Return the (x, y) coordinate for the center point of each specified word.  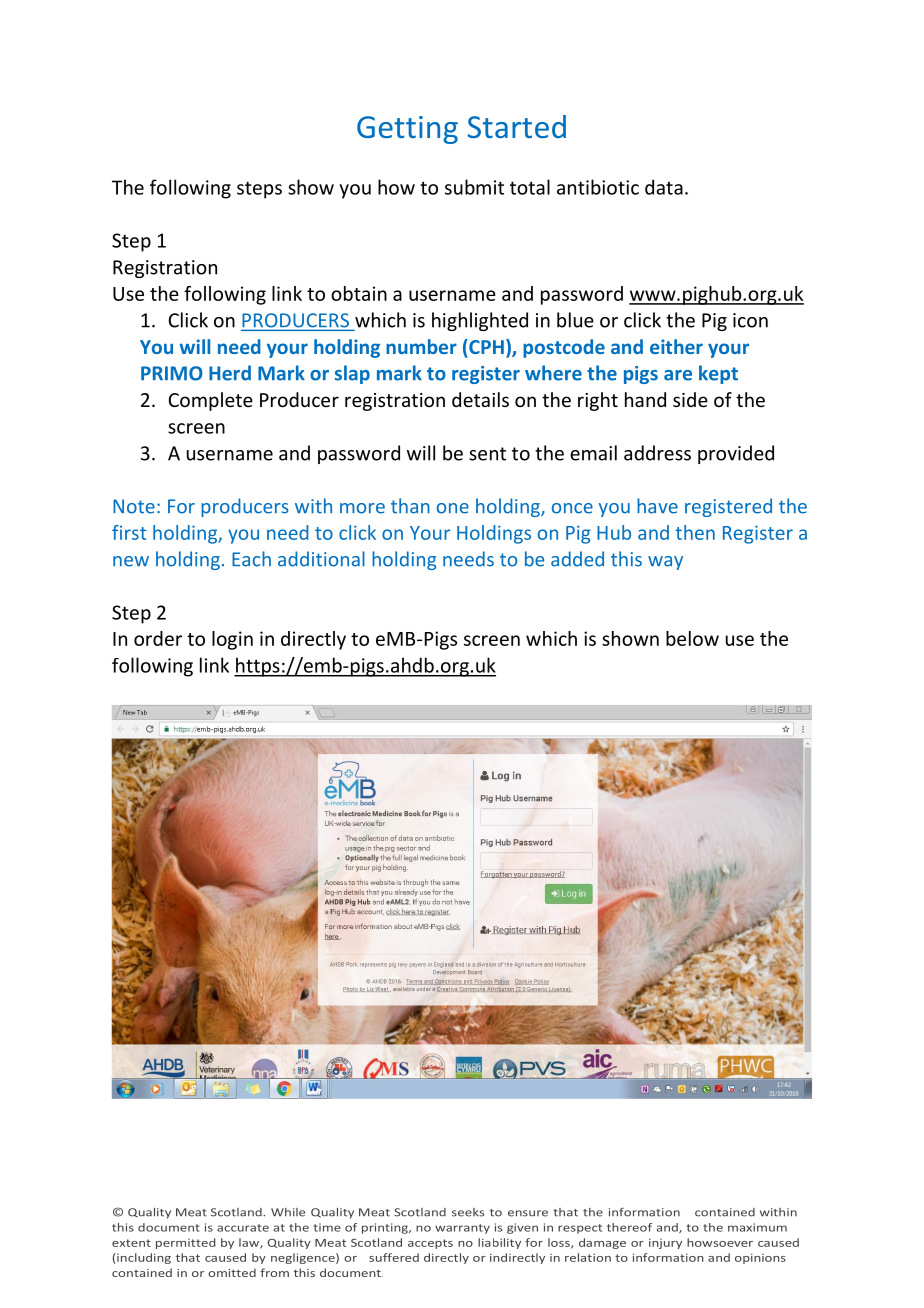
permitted (186, 1243)
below (692, 638)
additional (321, 559)
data (664, 187)
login (232, 640)
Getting (407, 130)
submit (474, 187)
